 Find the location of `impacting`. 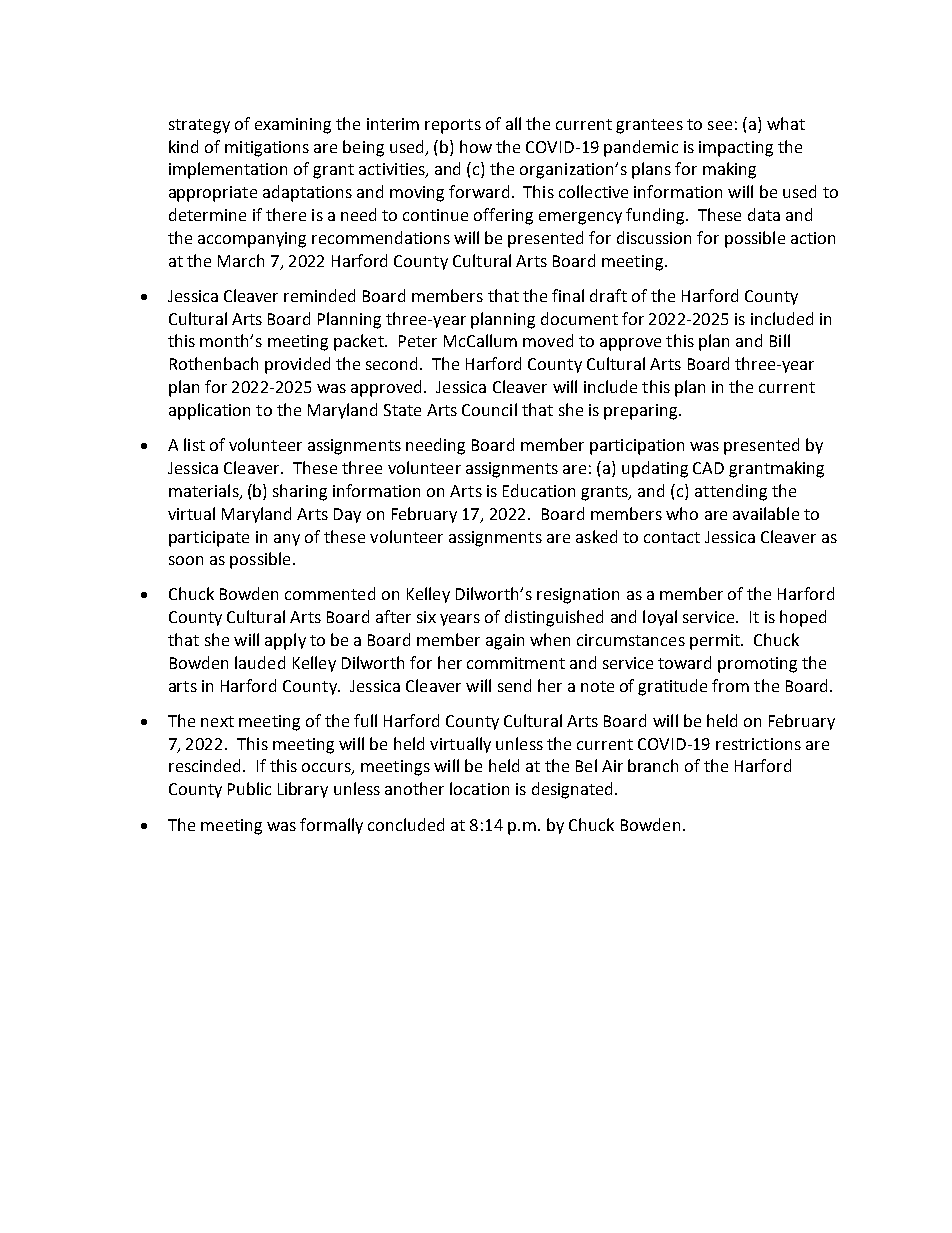

impacting is located at coordinates (736, 149).
